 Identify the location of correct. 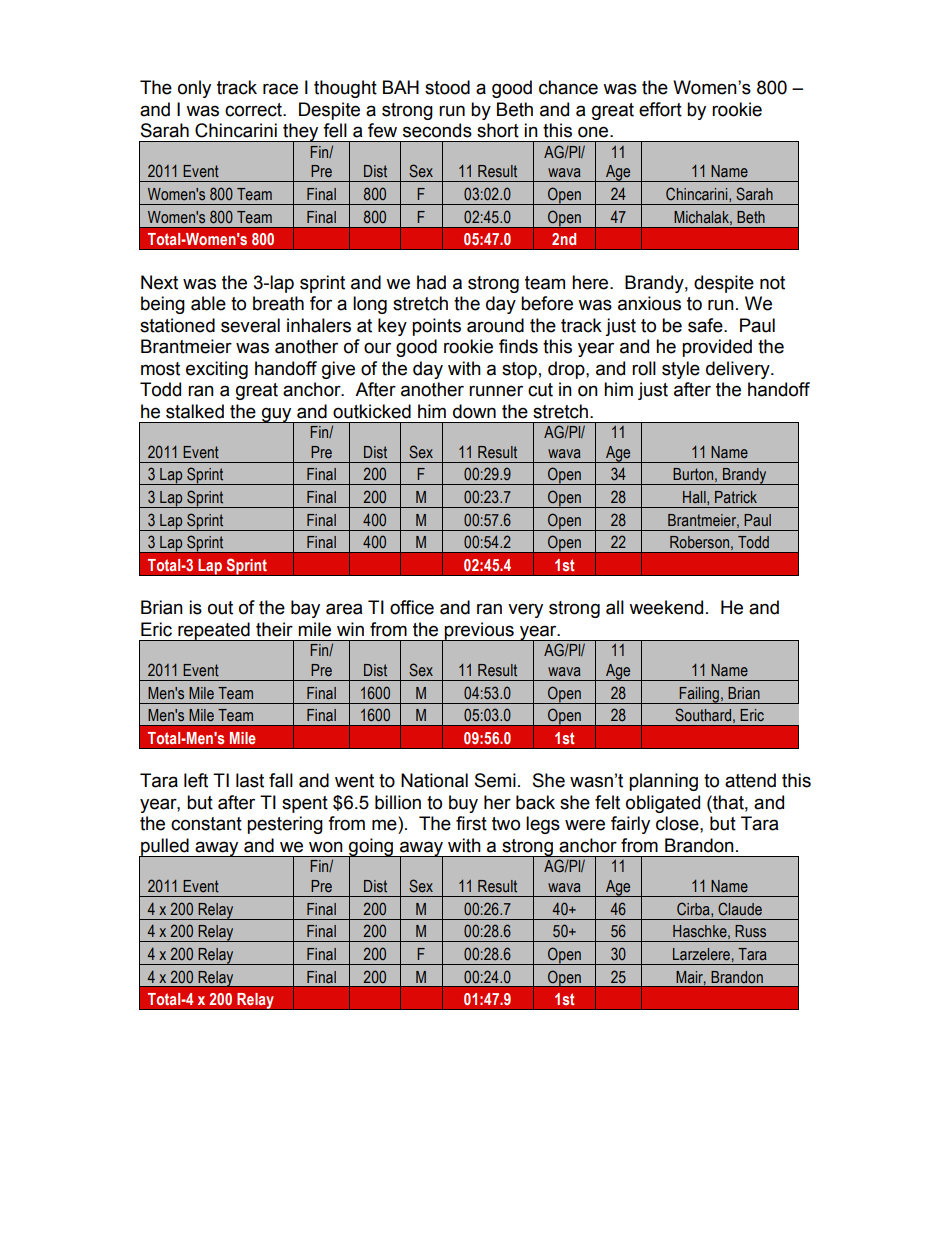
(254, 110).
